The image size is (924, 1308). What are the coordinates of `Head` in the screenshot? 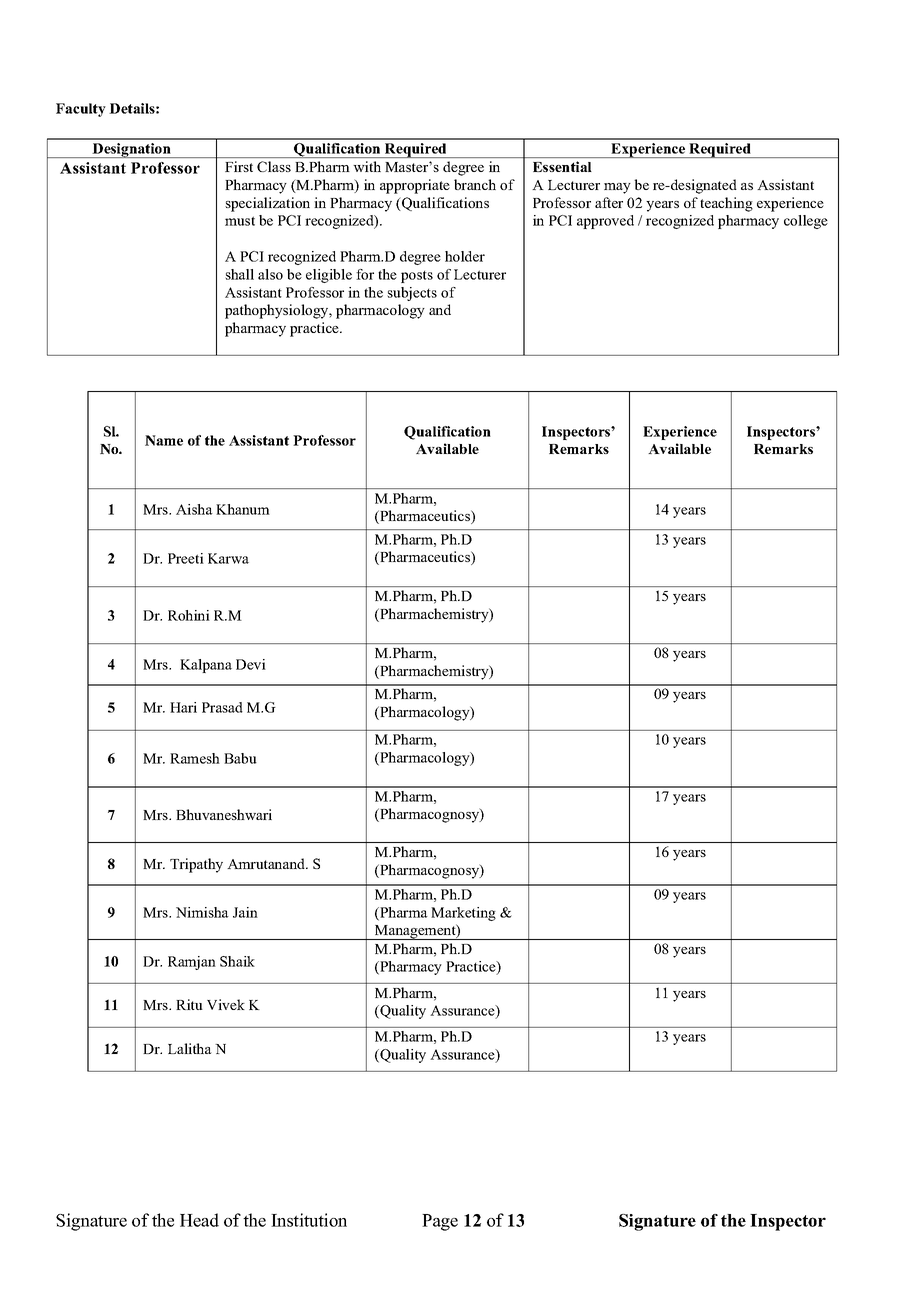 It's located at (199, 1220).
